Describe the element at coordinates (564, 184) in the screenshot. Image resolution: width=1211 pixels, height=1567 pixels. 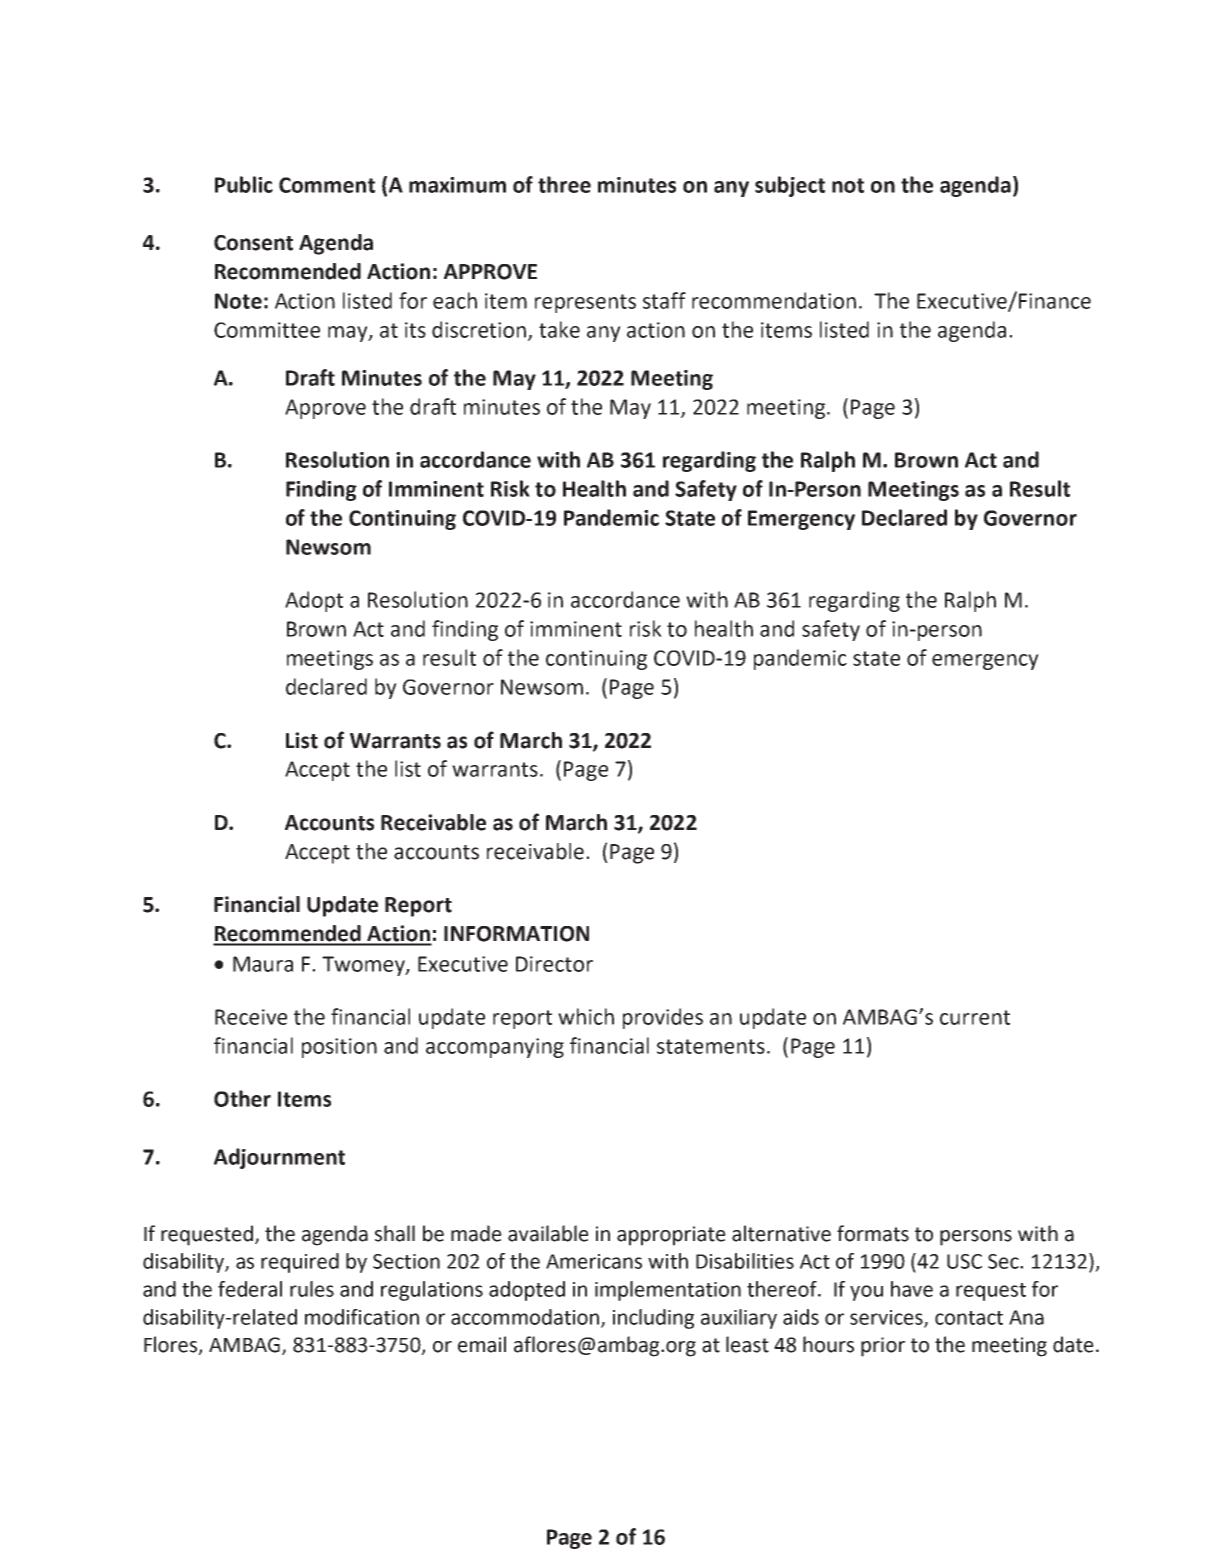
I see `three` at that location.
